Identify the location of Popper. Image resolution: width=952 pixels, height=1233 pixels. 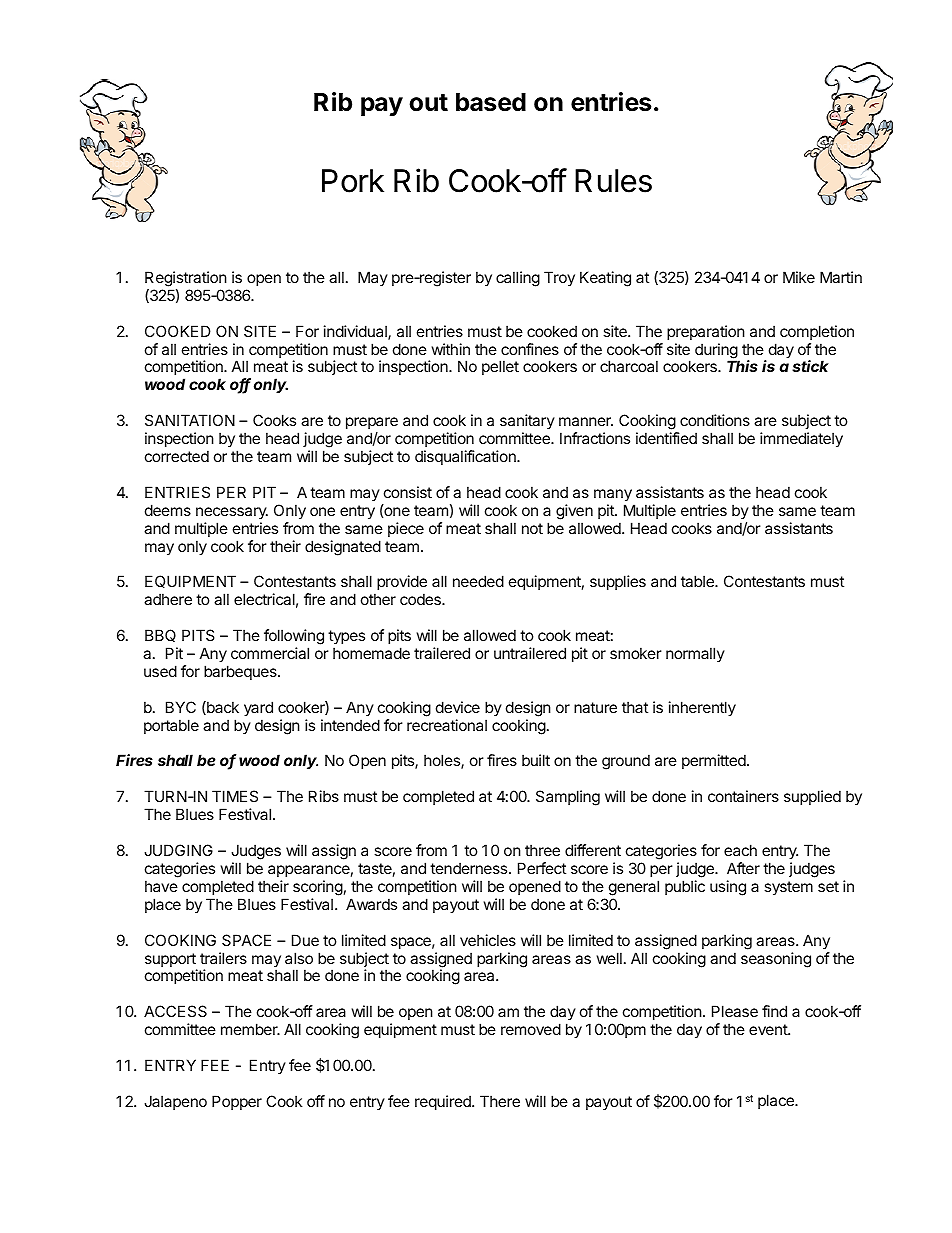
(237, 1102).
